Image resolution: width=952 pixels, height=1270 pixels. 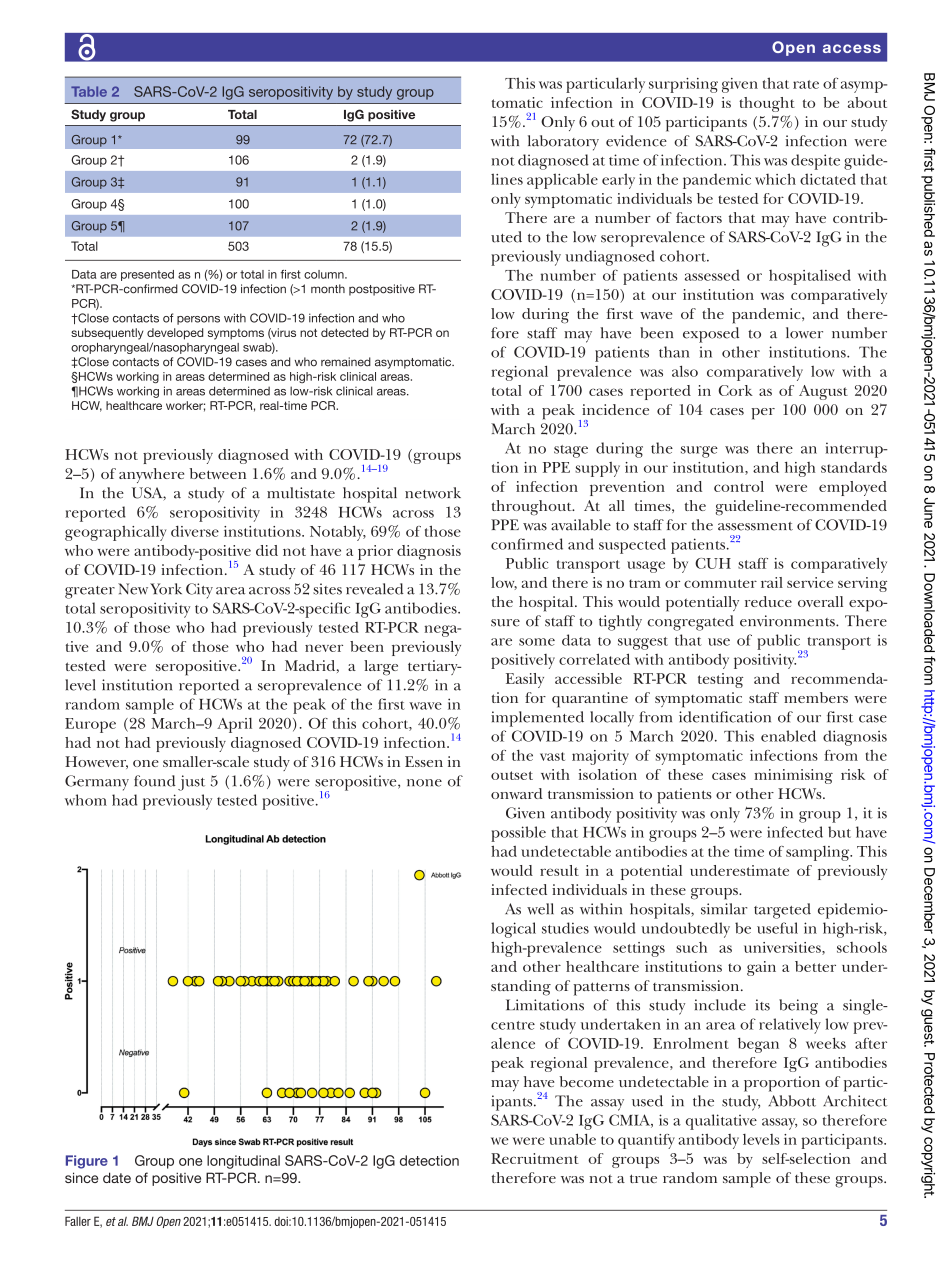 I want to click on possible, so click(x=518, y=834).
